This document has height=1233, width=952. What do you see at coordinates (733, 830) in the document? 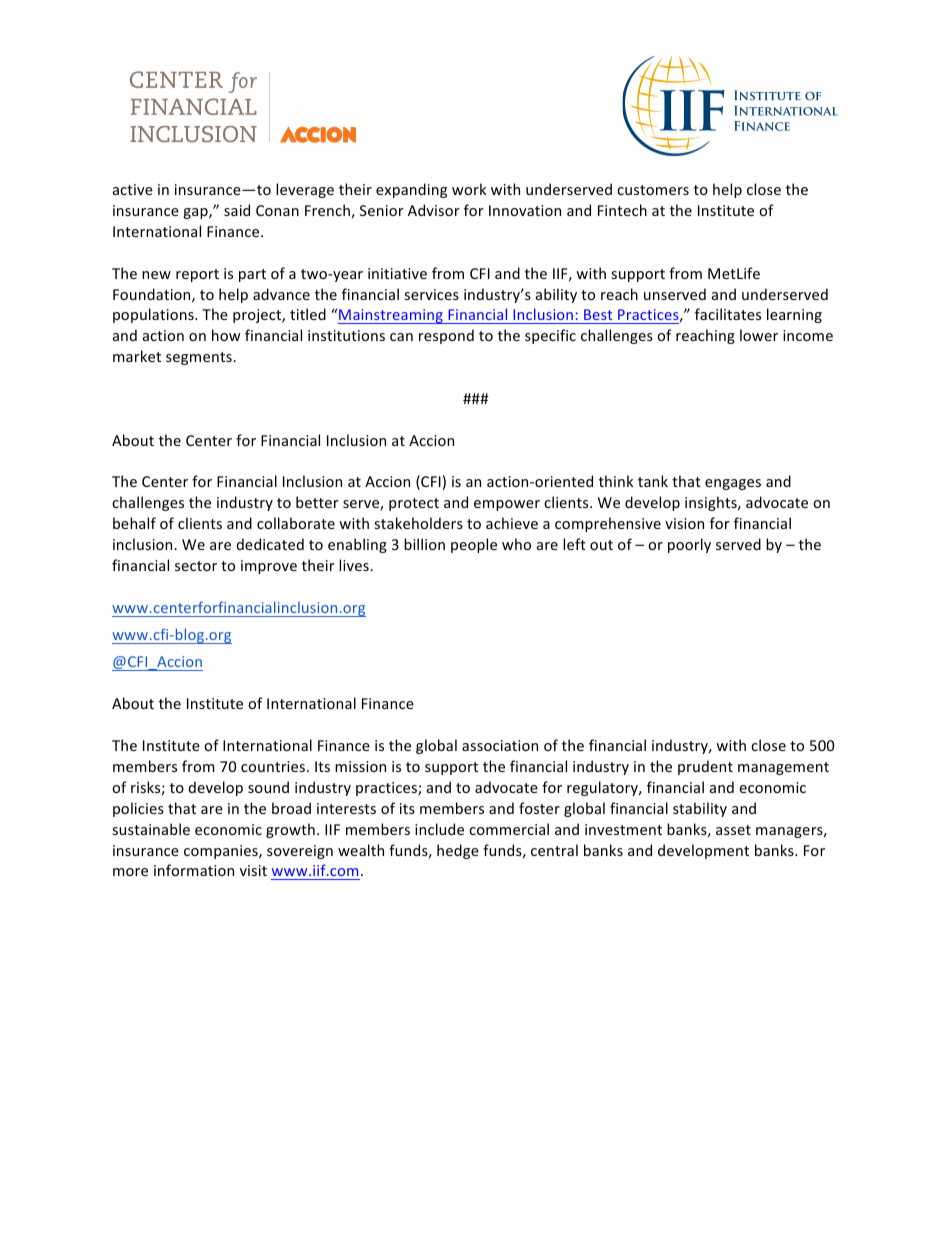
I see `asset` at bounding box center [733, 830].
